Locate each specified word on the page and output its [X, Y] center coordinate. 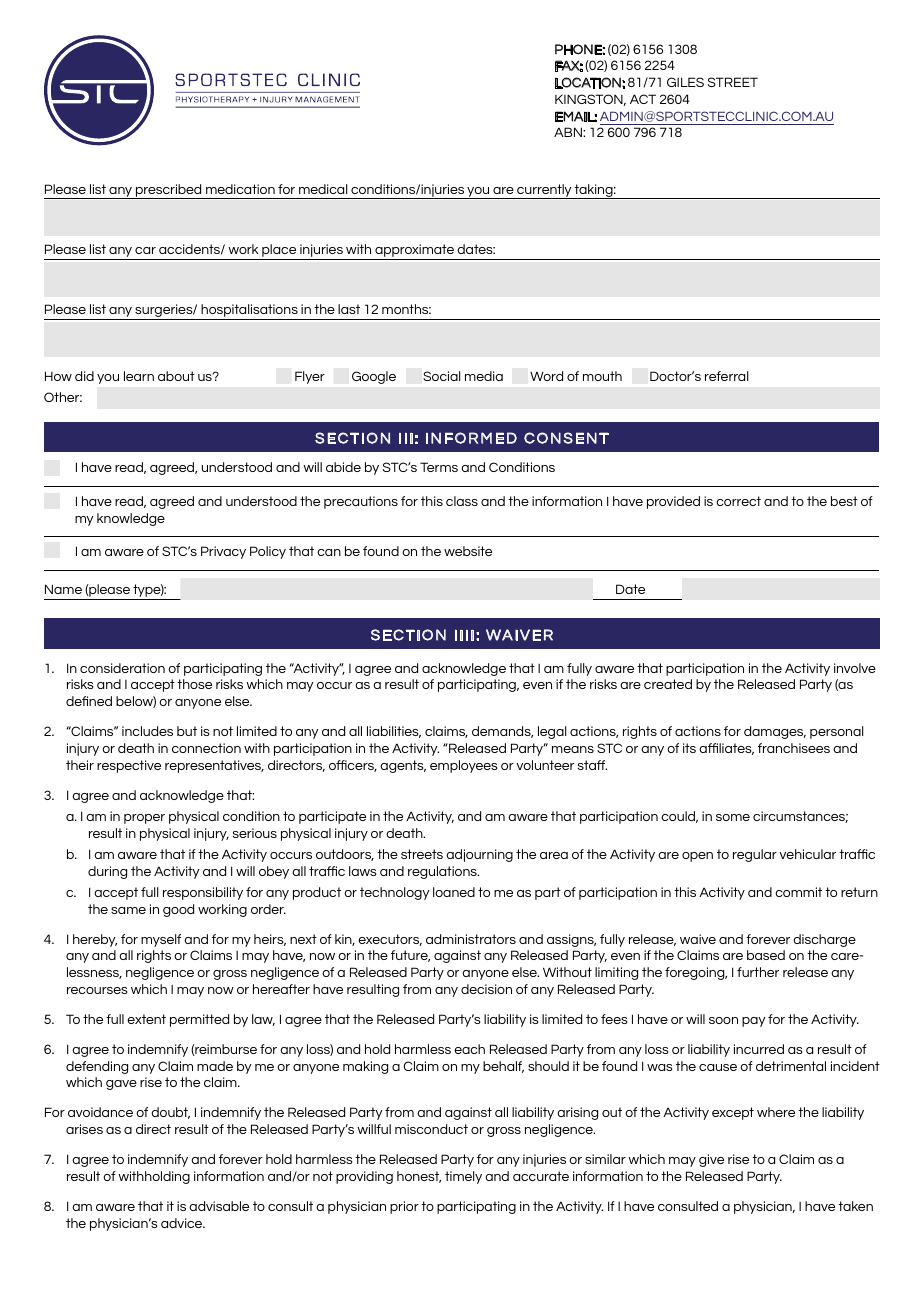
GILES [685, 82]
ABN [569, 132]
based [766, 955]
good [178, 910]
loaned [454, 892]
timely [463, 1177]
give [711, 1160]
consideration [122, 668]
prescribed [169, 191]
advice [183, 1223]
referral [727, 376]
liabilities [394, 732]
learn [139, 376]
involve [855, 668]
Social [442, 376]
